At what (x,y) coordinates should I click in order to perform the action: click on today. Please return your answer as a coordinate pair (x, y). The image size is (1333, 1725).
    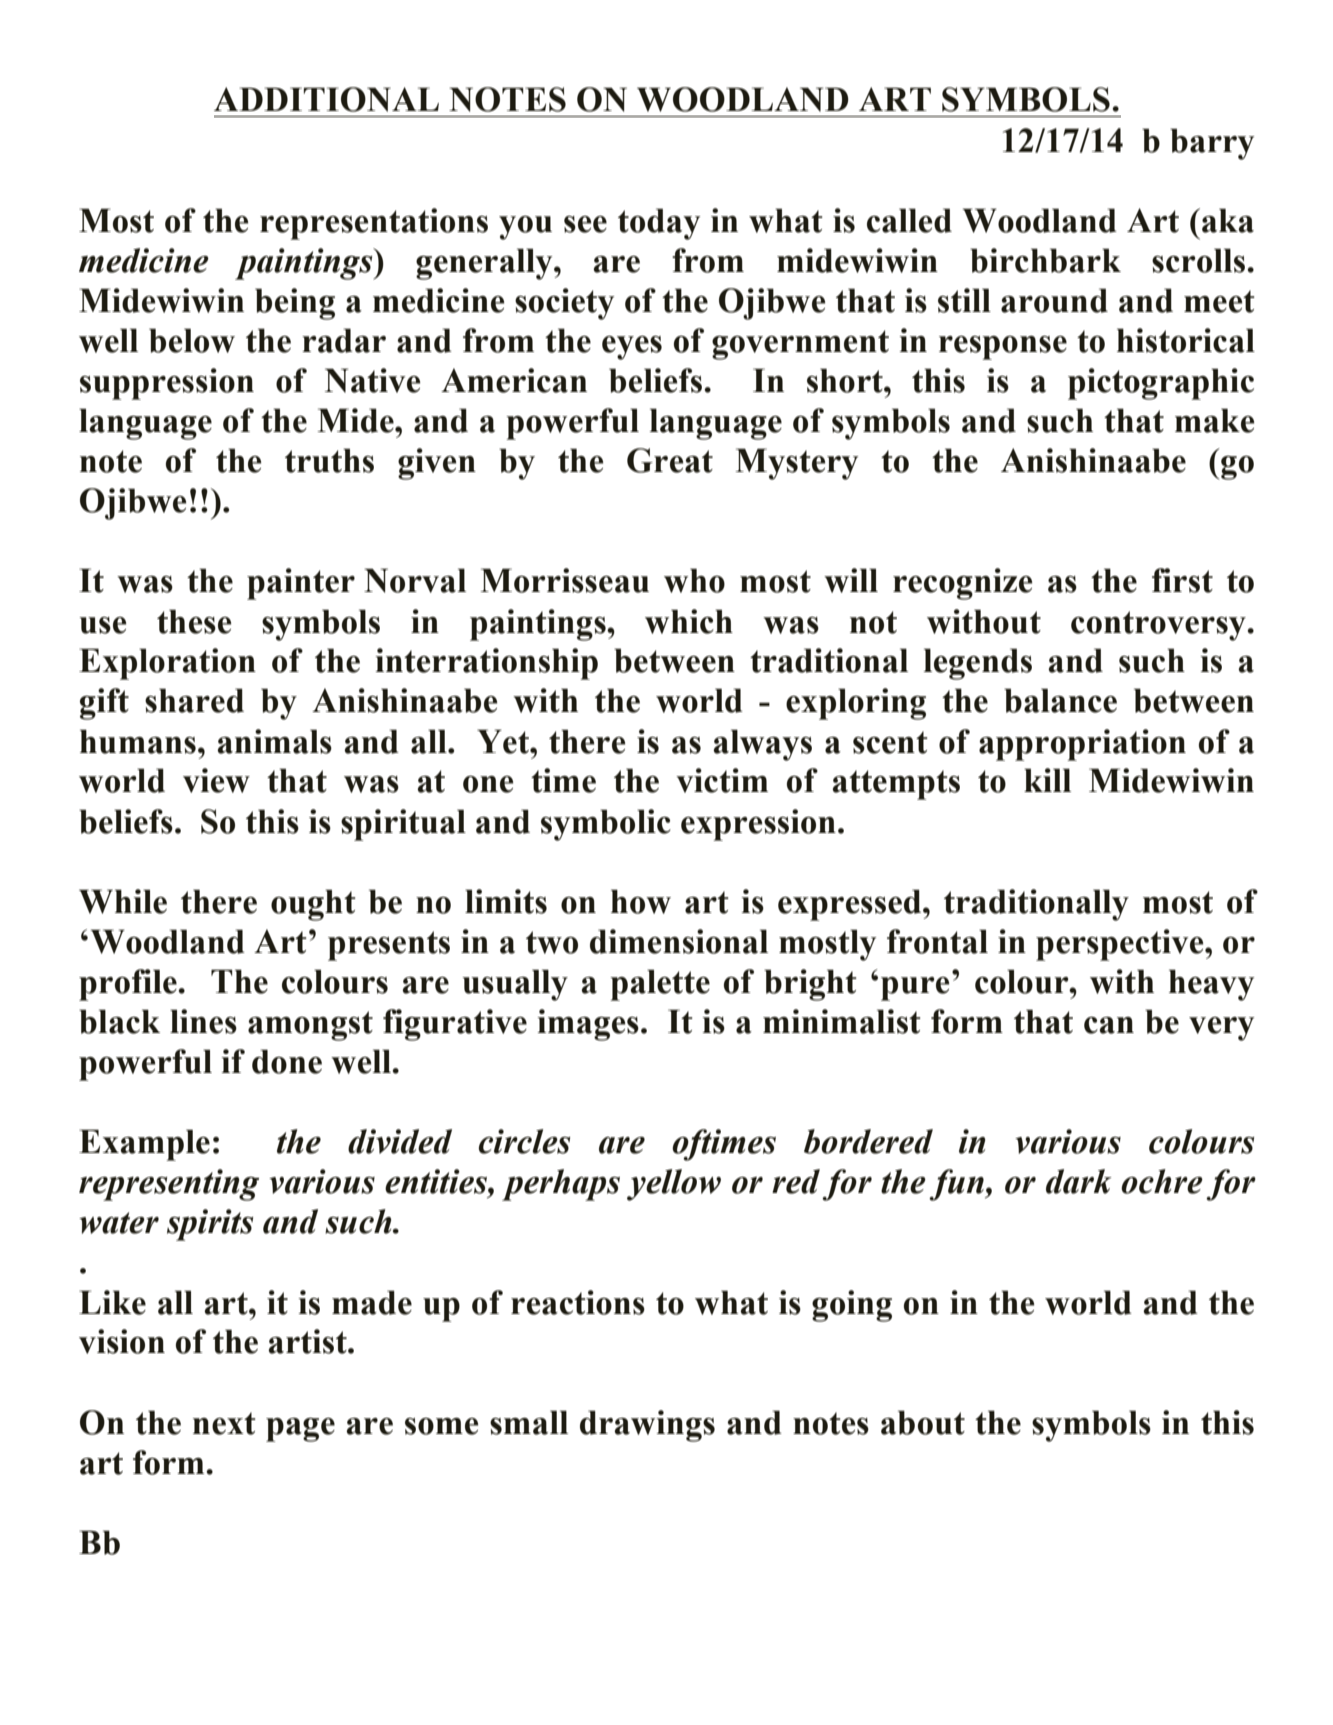
    Looking at the image, I should click on (659, 224).
